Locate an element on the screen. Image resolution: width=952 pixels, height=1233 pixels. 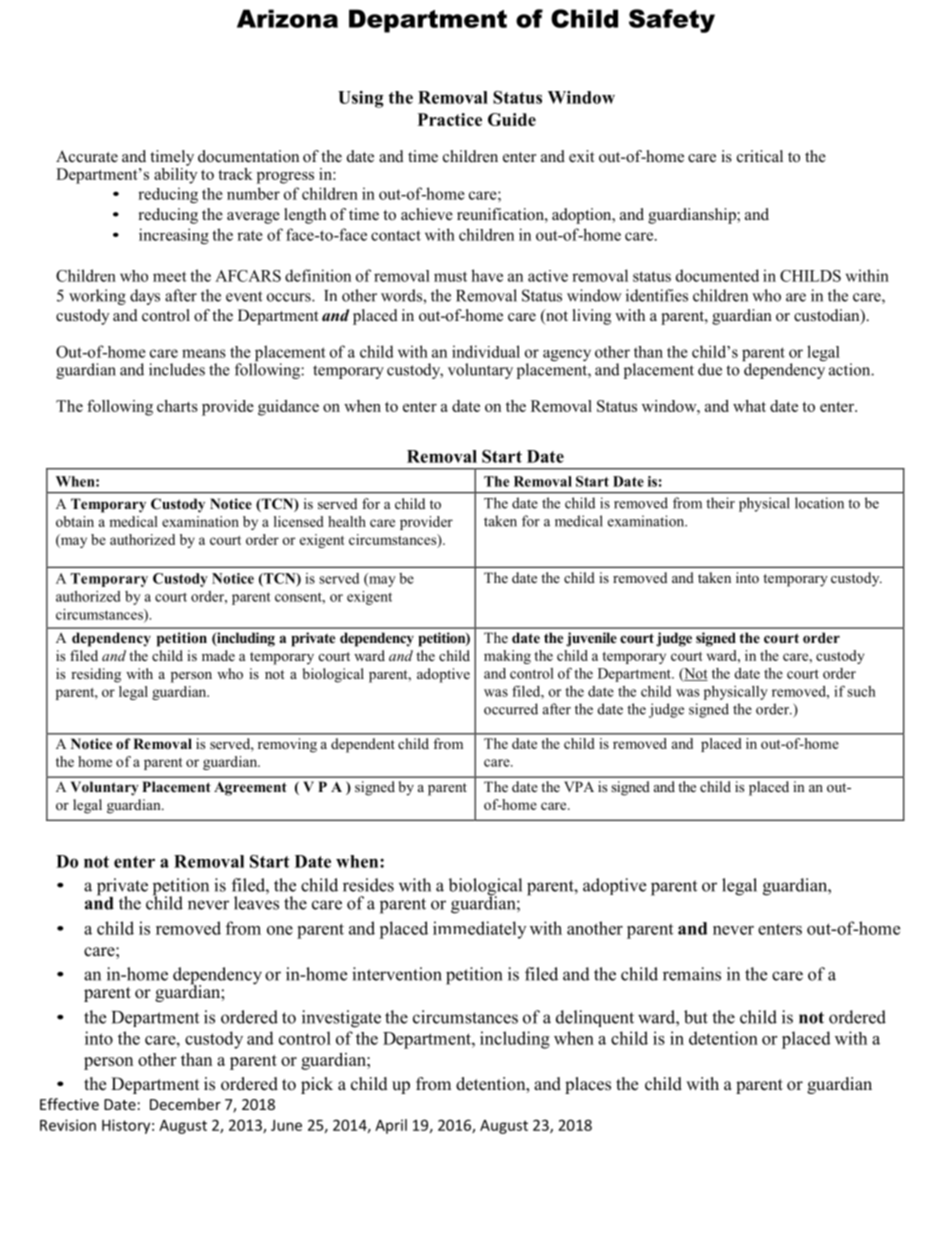
charts is located at coordinates (177, 406).
